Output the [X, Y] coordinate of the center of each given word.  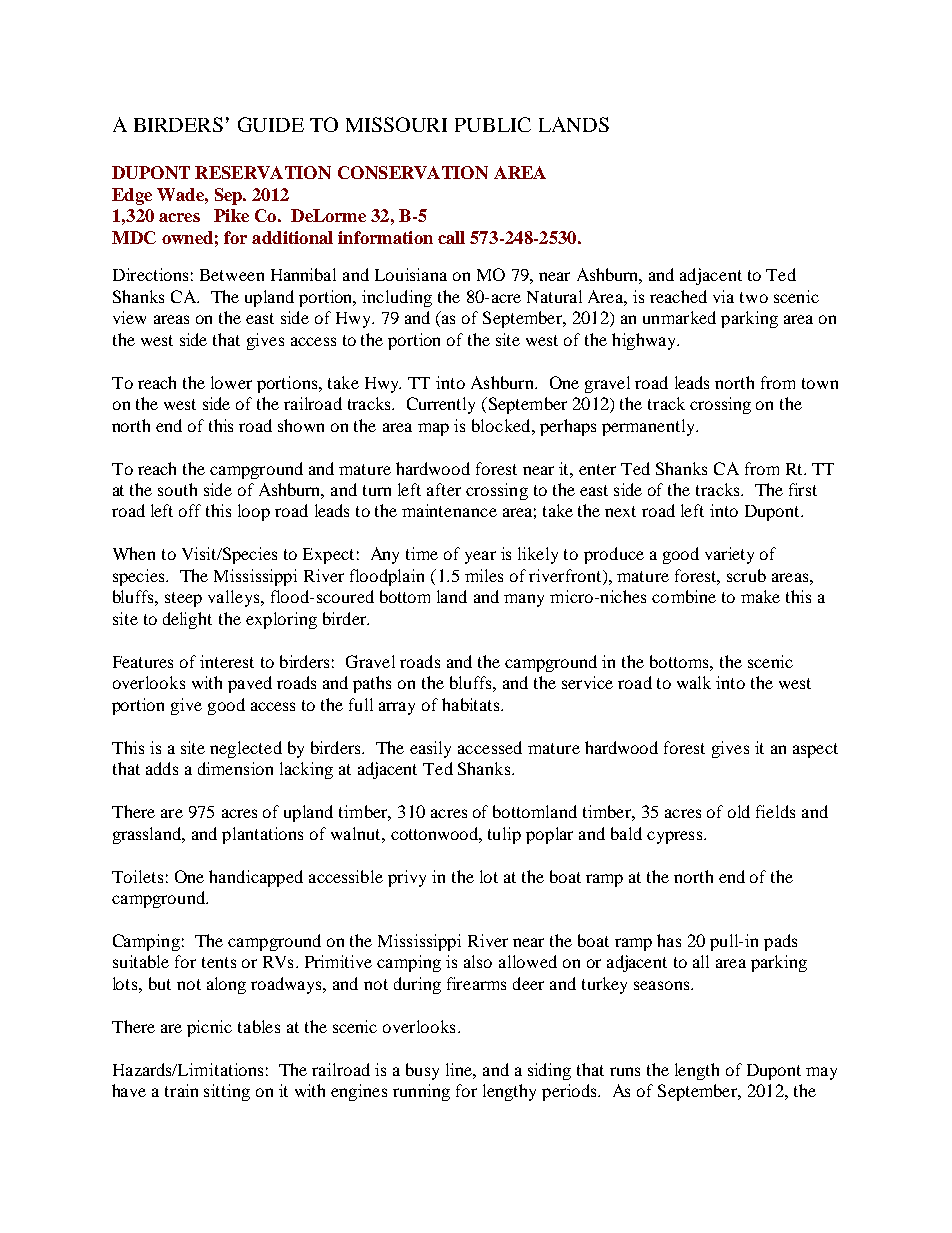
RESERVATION [263, 172]
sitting [227, 1092]
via [723, 296]
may [821, 1073]
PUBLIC [493, 124]
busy [422, 1071]
